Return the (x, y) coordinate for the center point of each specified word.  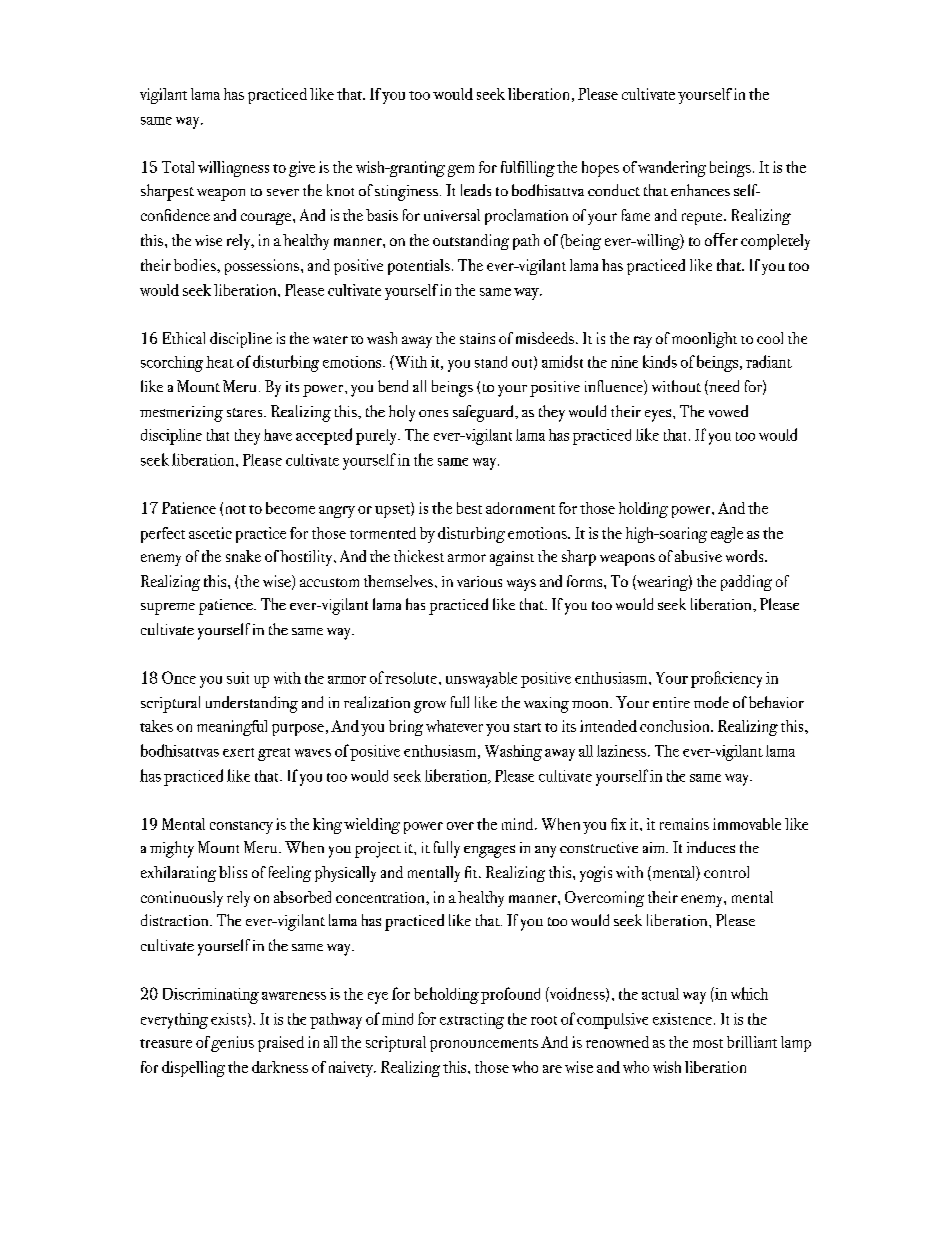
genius (232, 1044)
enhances (700, 190)
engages (489, 851)
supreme (168, 609)
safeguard (484, 413)
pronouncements (484, 1045)
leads (476, 190)
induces (711, 847)
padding (746, 583)
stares (246, 412)
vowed (728, 411)
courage (267, 219)
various (479, 581)
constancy (241, 827)
